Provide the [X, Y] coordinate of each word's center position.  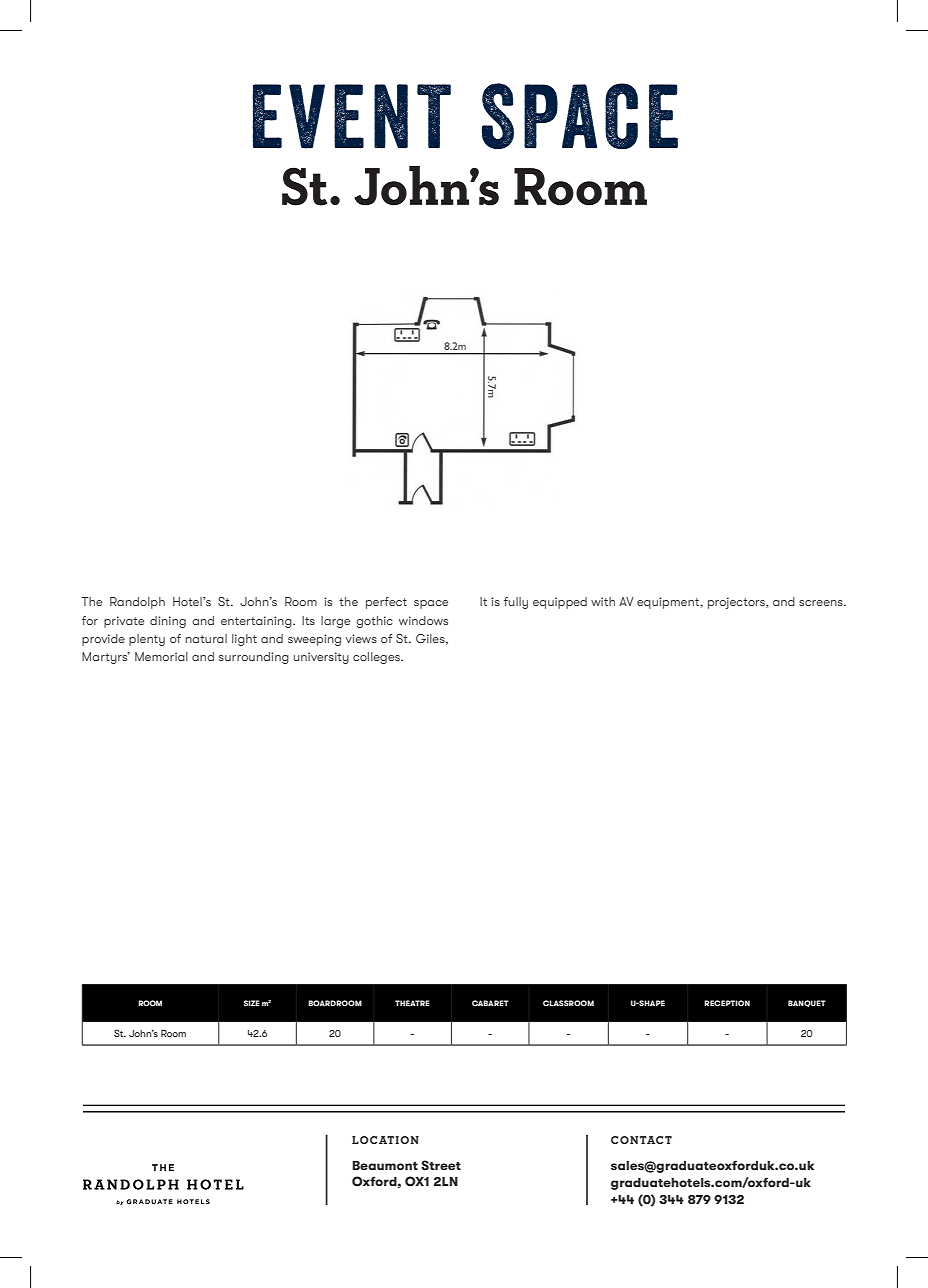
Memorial [161, 656]
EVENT [351, 116]
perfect [386, 603]
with [603, 601]
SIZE [252, 1003]
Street [441, 1165]
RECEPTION [727, 1003]
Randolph [137, 603]
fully [516, 603]
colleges [377, 658]
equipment [669, 603]
